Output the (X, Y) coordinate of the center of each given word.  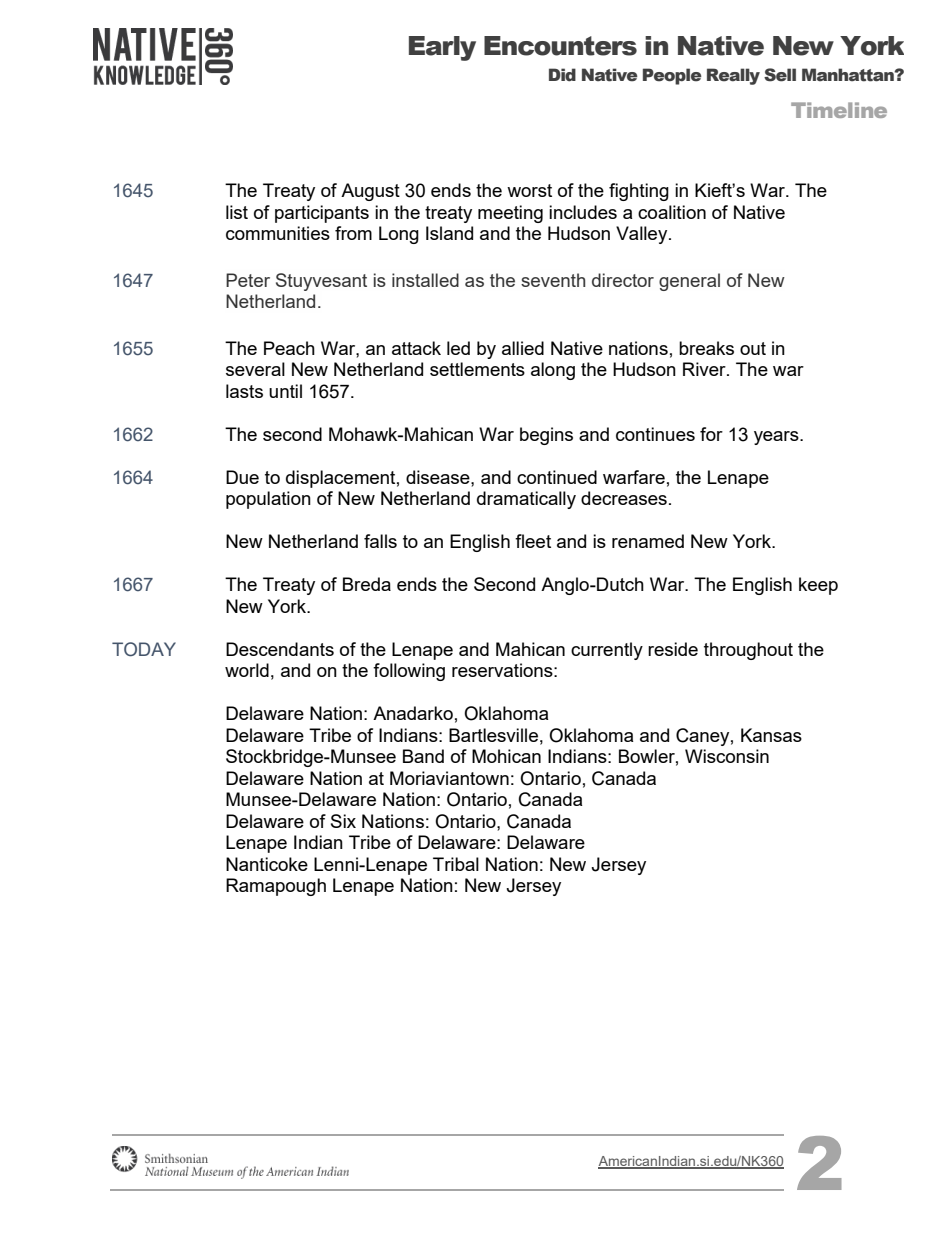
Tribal (456, 864)
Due (242, 477)
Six (343, 821)
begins (546, 436)
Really (733, 76)
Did (562, 75)
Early (442, 48)
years (777, 438)
